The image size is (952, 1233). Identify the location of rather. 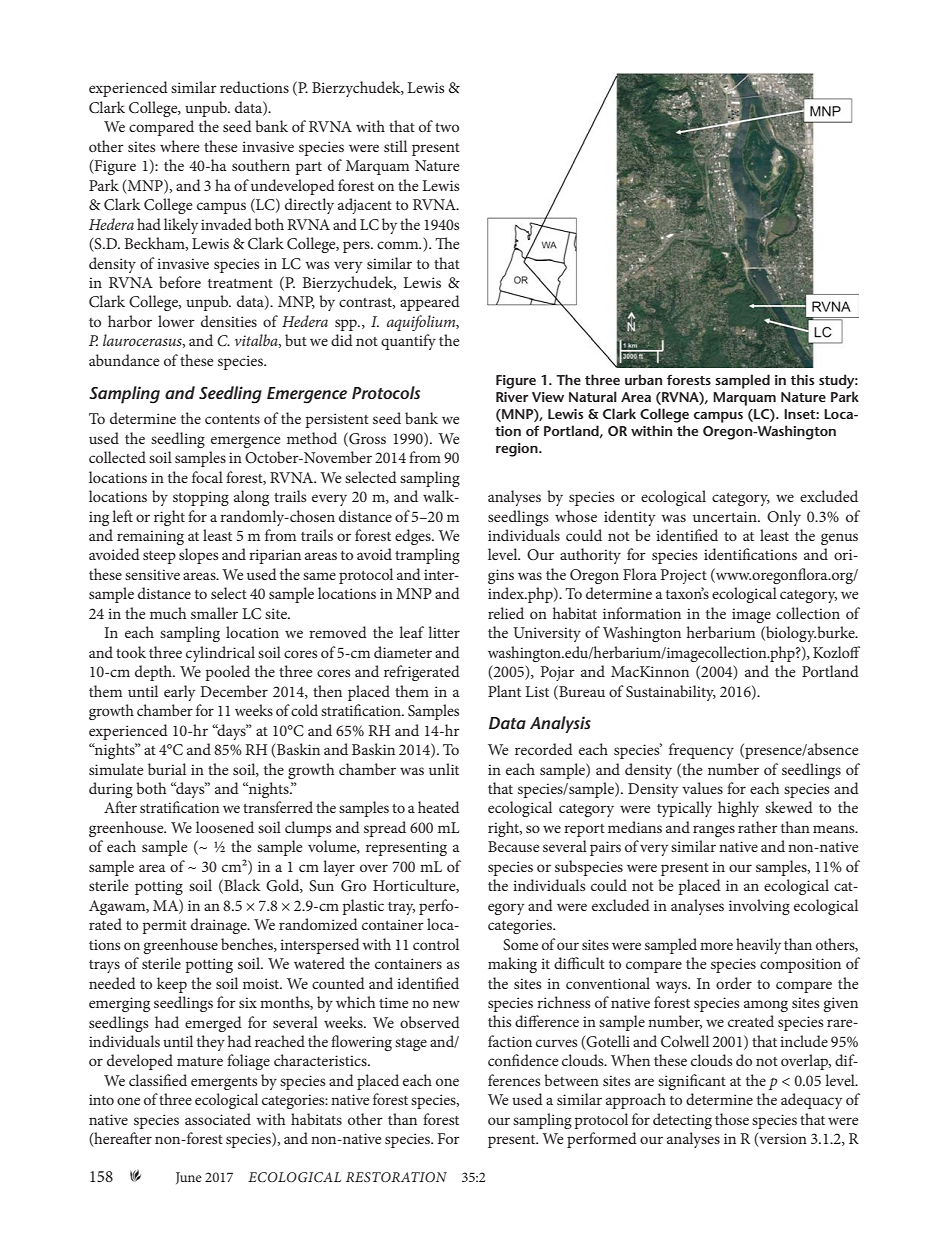
(758, 827).
